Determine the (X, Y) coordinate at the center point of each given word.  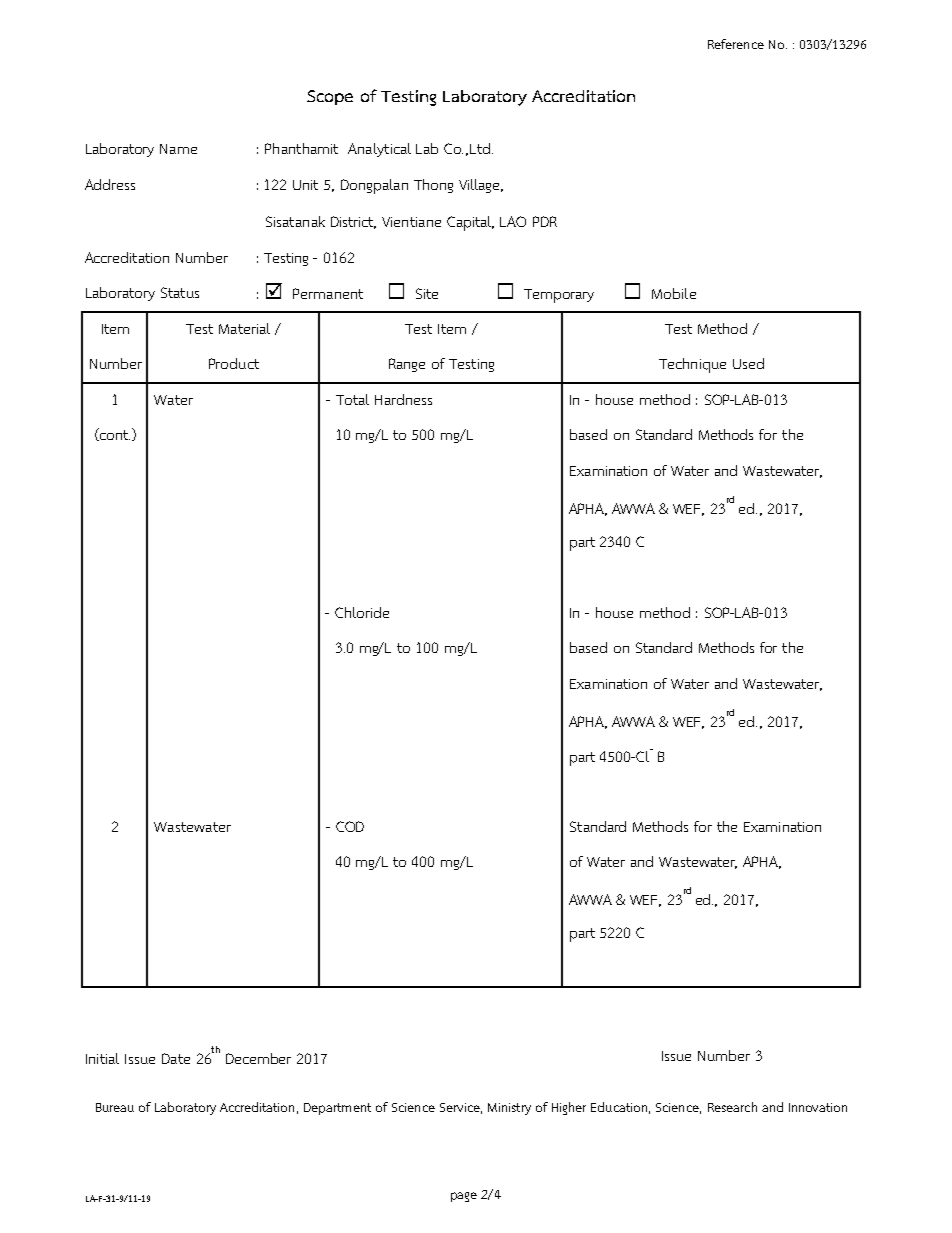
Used (748, 363)
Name (178, 149)
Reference (736, 44)
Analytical (379, 150)
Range (407, 365)
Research (732, 1107)
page (464, 1197)
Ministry (509, 1109)
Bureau (115, 1107)
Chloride (362, 612)
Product (234, 363)
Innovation (818, 1107)
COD (350, 826)
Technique (692, 365)
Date (176, 1058)
